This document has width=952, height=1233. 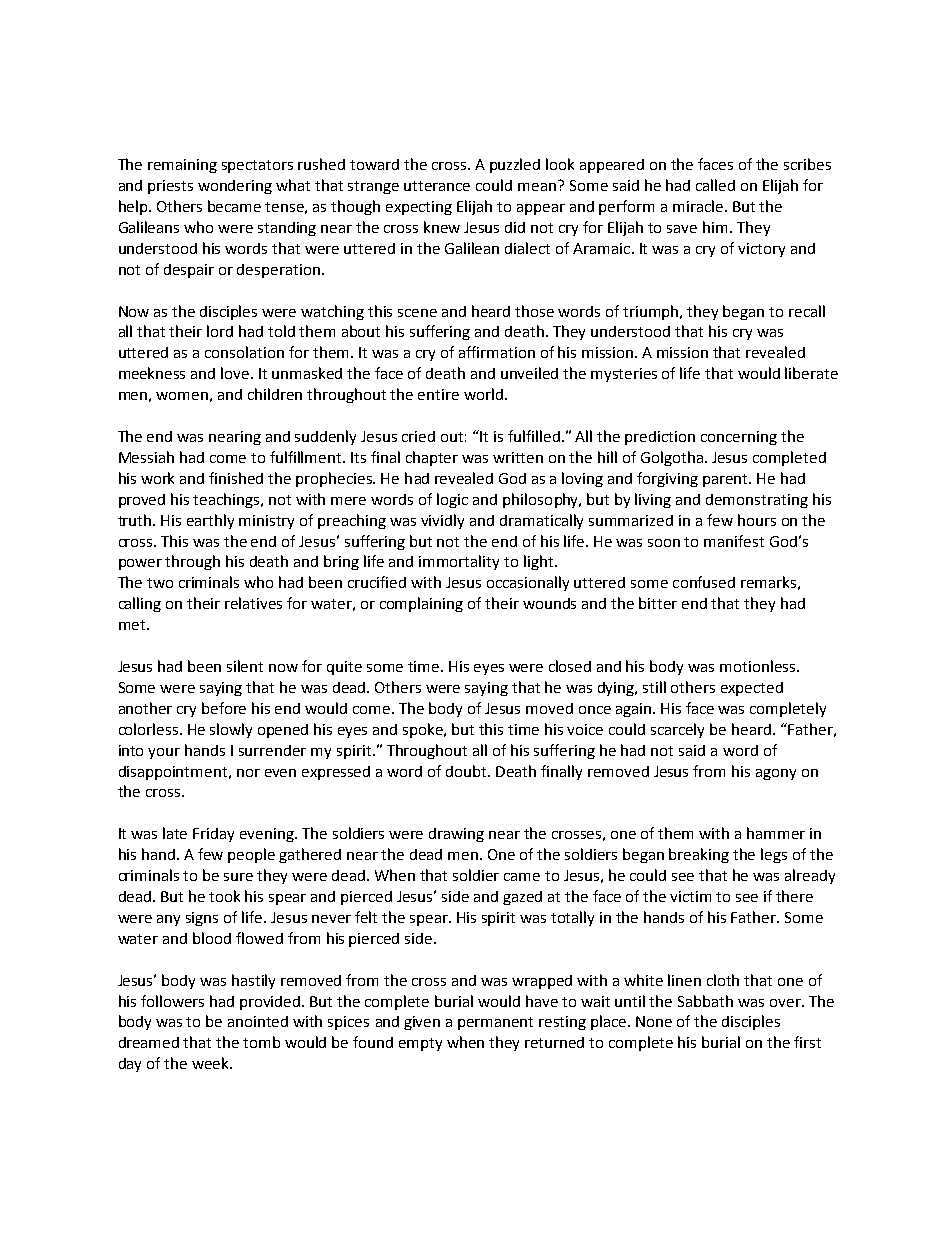 What do you see at coordinates (704, 582) in the document?
I see `confused` at bounding box center [704, 582].
